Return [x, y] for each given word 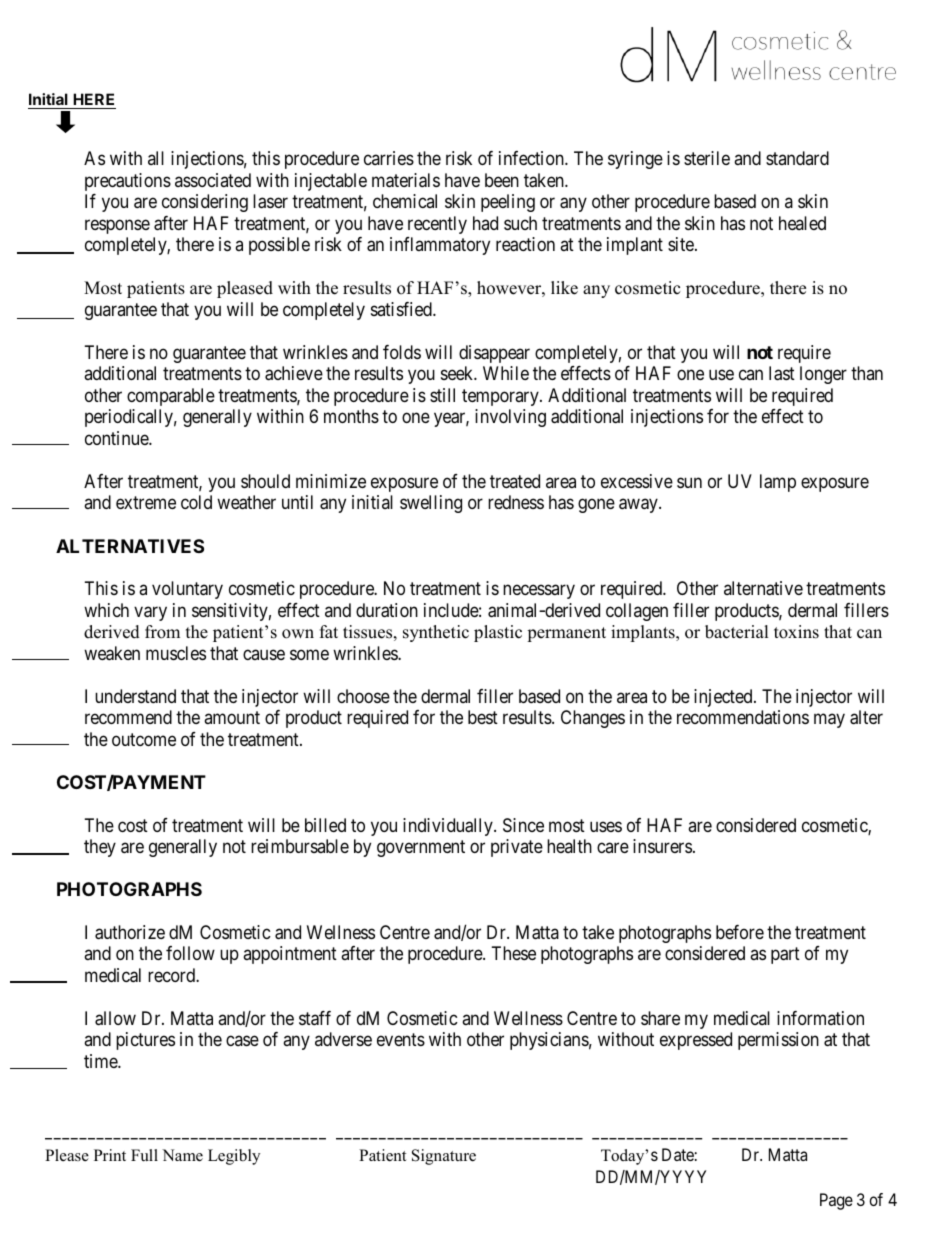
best [483, 717]
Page [836, 1201]
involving [510, 418]
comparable [171, 397]
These [514, 953]
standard [797, 158]
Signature [444, 1157]
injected [724, 698]
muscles [176, 653]
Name [182, 1155]
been [502, 180]
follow [190, 953]
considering [205, 203]
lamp [778, 483]
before [740, 932]
